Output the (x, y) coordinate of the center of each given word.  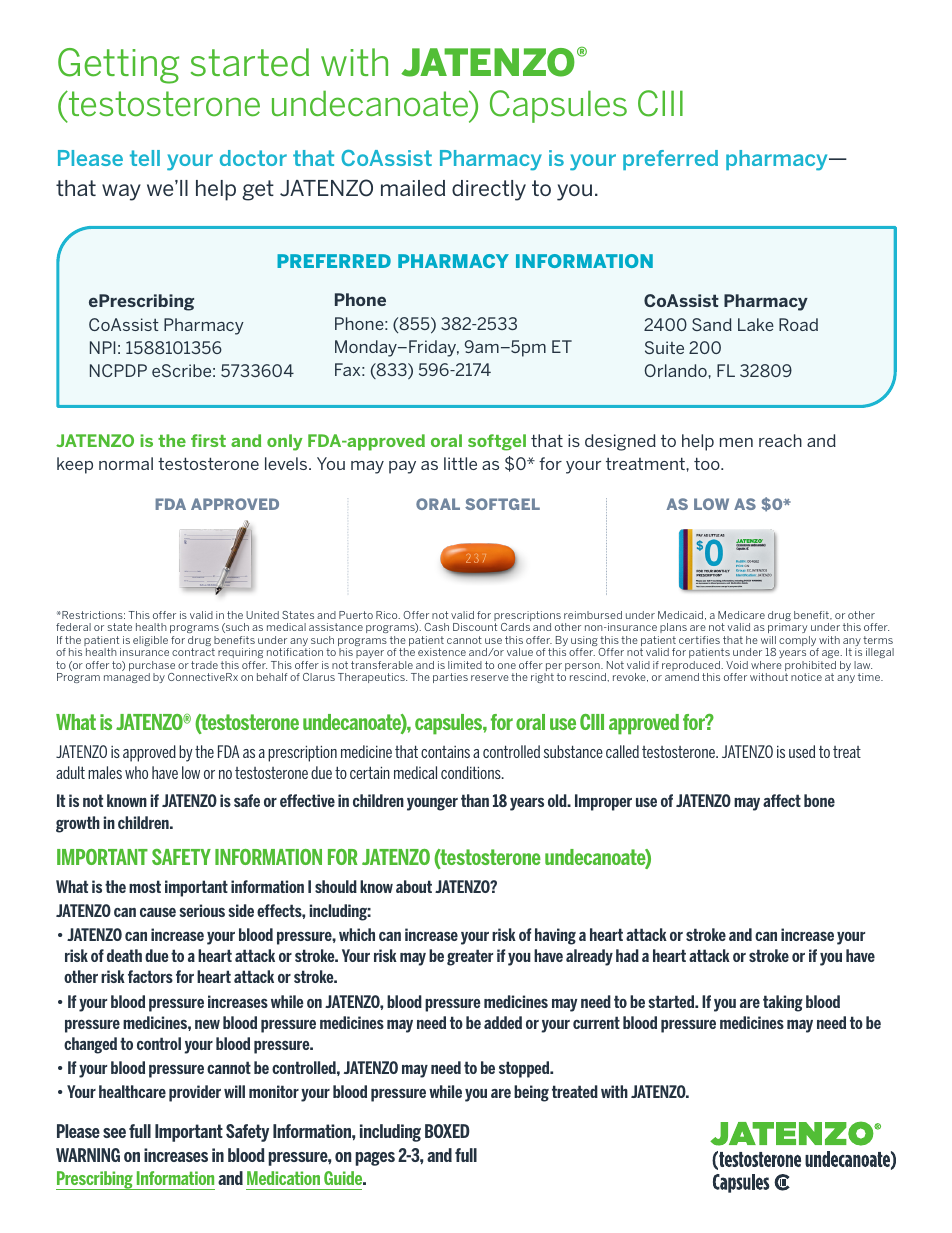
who (136, 772)
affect (782, 800)
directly (489, 190)
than (475, 800)
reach (780, 440)
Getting (118, 66)
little (460, 463)
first (208, 440)
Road (798, 324)
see (114, 1133)
